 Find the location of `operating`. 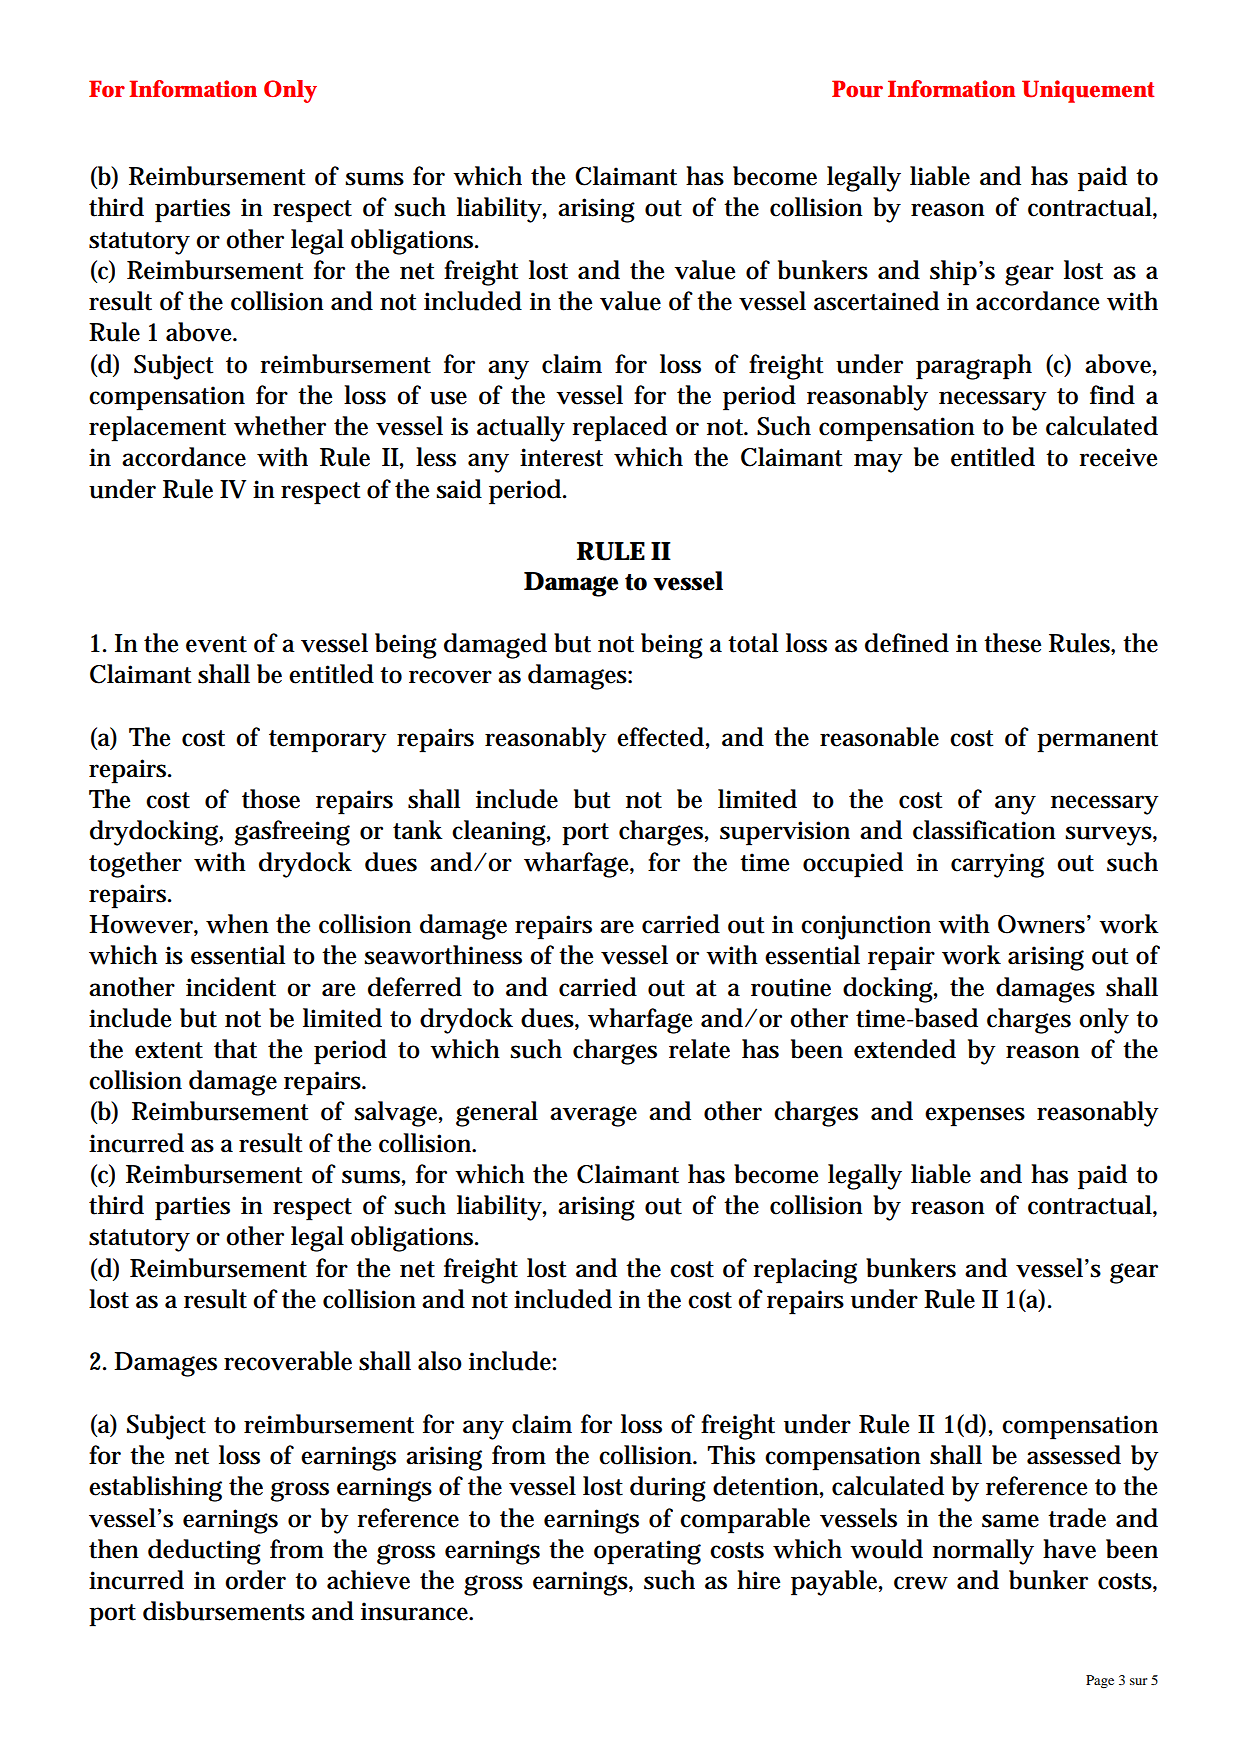

operating is located at coordinates (647, 1552).
